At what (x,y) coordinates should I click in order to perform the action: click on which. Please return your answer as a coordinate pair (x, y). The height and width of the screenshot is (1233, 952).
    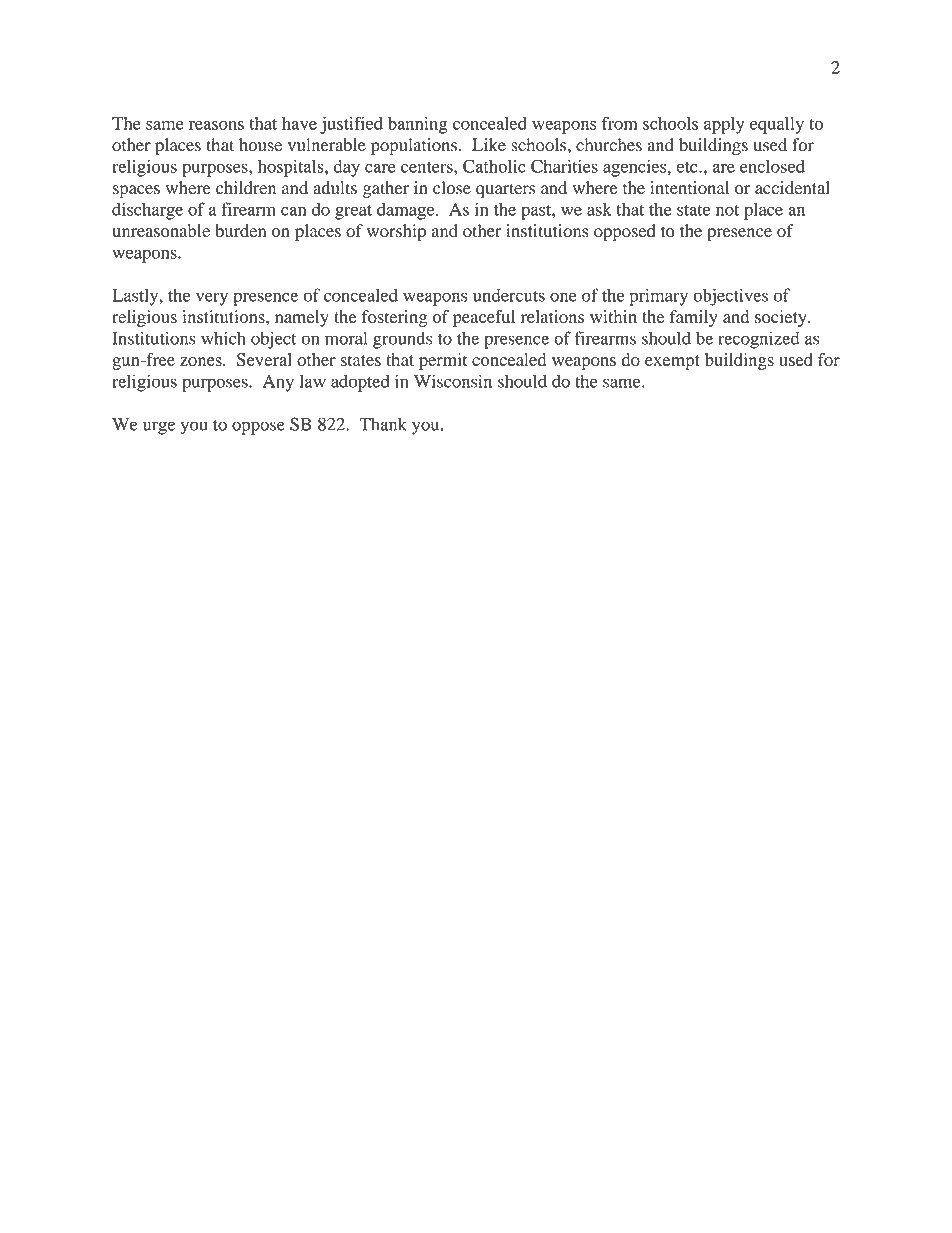
    Looking at the image, I should click on (223, 338).
